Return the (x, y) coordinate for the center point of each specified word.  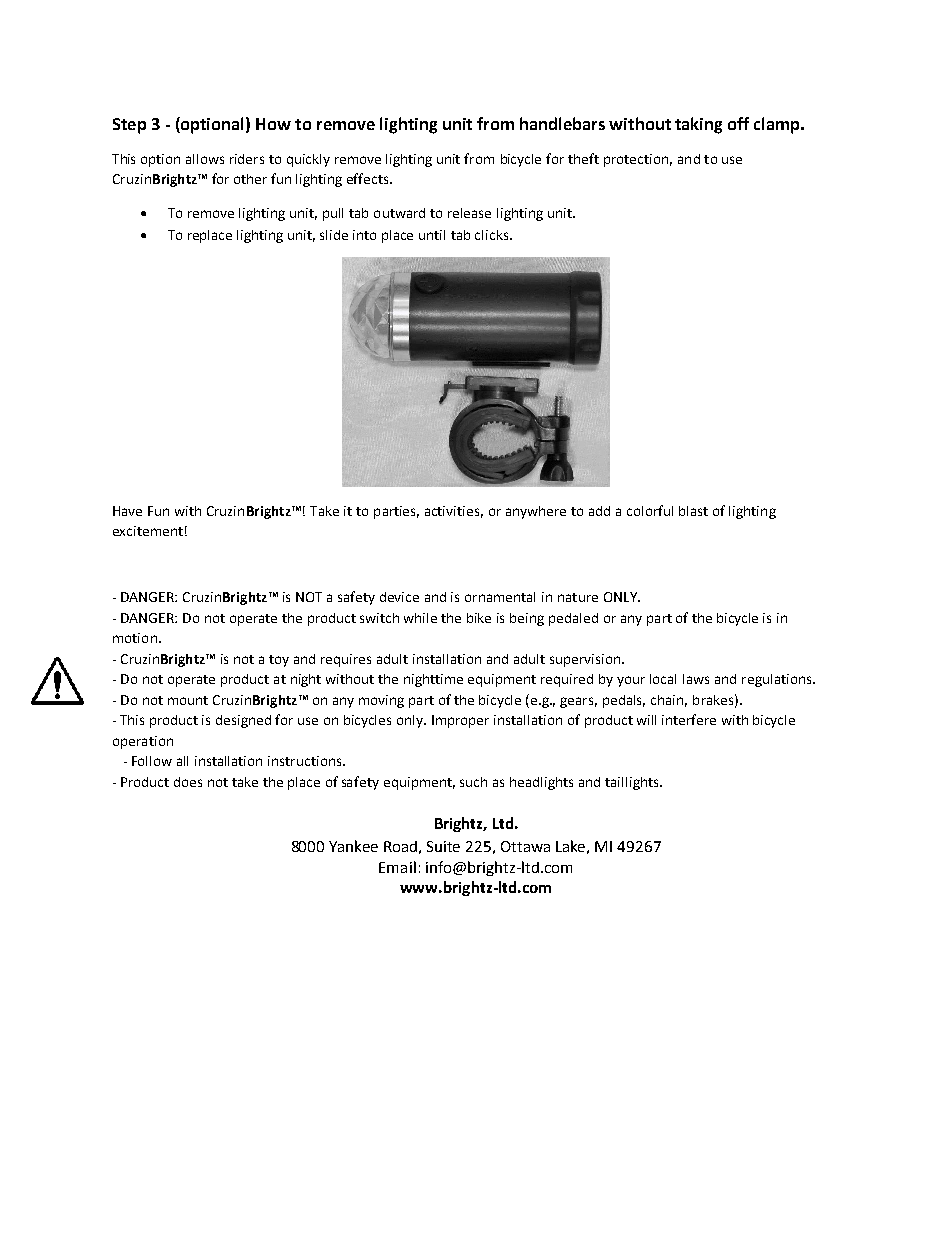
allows (205, 159)
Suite (443, 846)
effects (369, 178)
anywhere (536, 512)
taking (698, 125)
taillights (633, 783)
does (188, 782)
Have (127, 511)
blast (693, 511)
